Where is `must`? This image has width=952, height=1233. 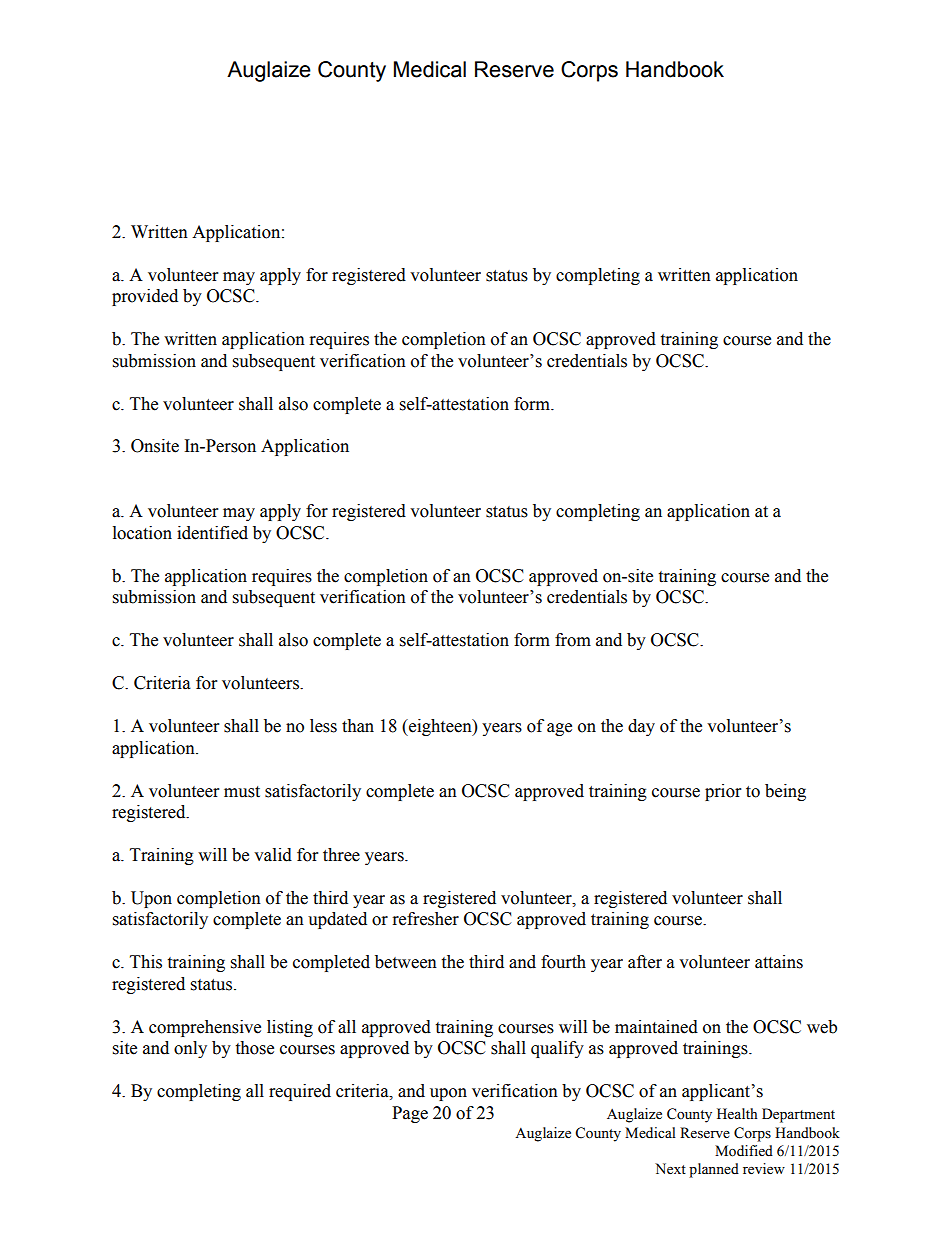
must is located at coordinates (242, 792).
